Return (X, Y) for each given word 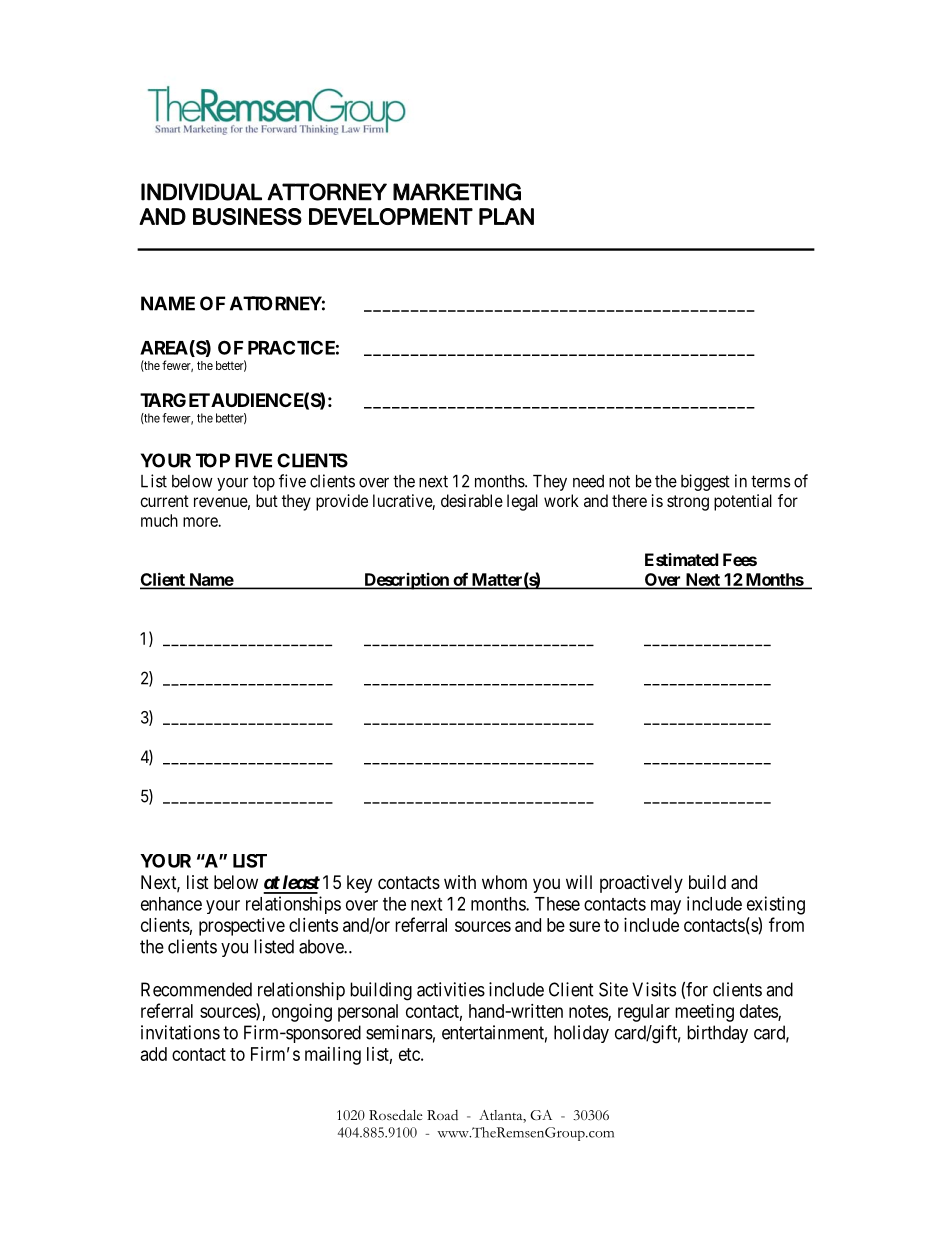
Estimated (682, 559)
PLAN (506, 216)
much (159, 520)
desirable (472, 500)
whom (504, 882)
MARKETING (457, 192)
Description (406, 581)
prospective (242, 927)
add (154, 1054)
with (460, 882)
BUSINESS (247, 216)
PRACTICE (291, 347)
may (666, 907)
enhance (171, 904)
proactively (641, 884)
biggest (705, 482)
